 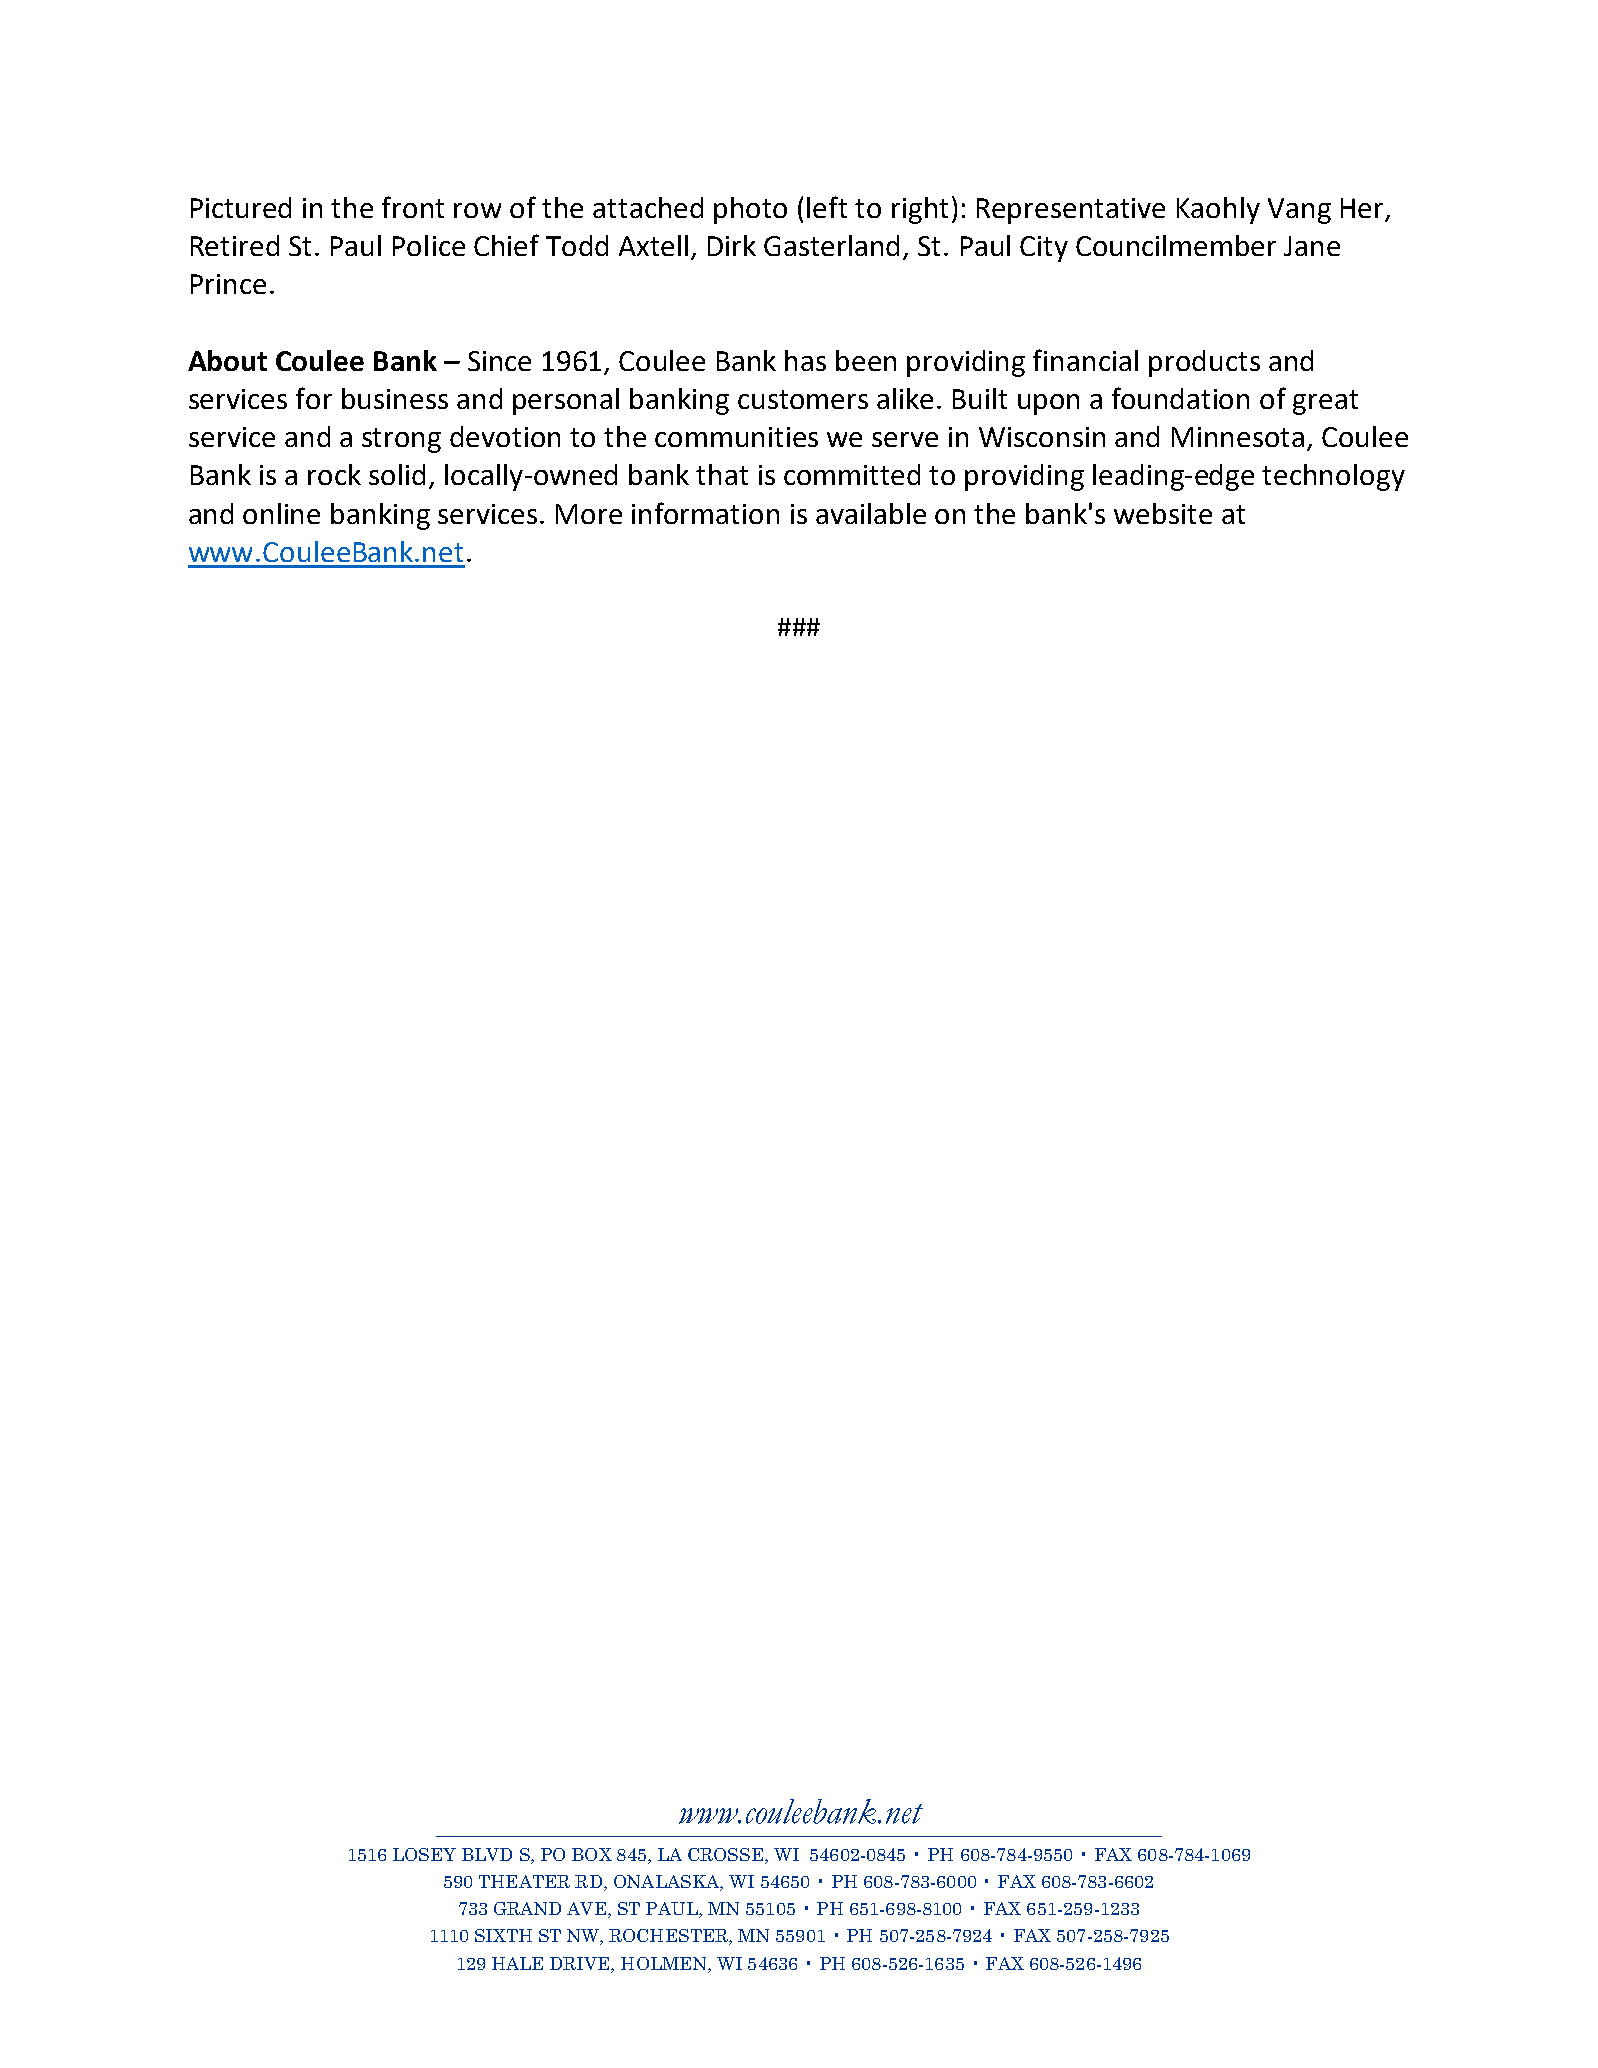 I want to click on online, so click(x=281, y=513).
